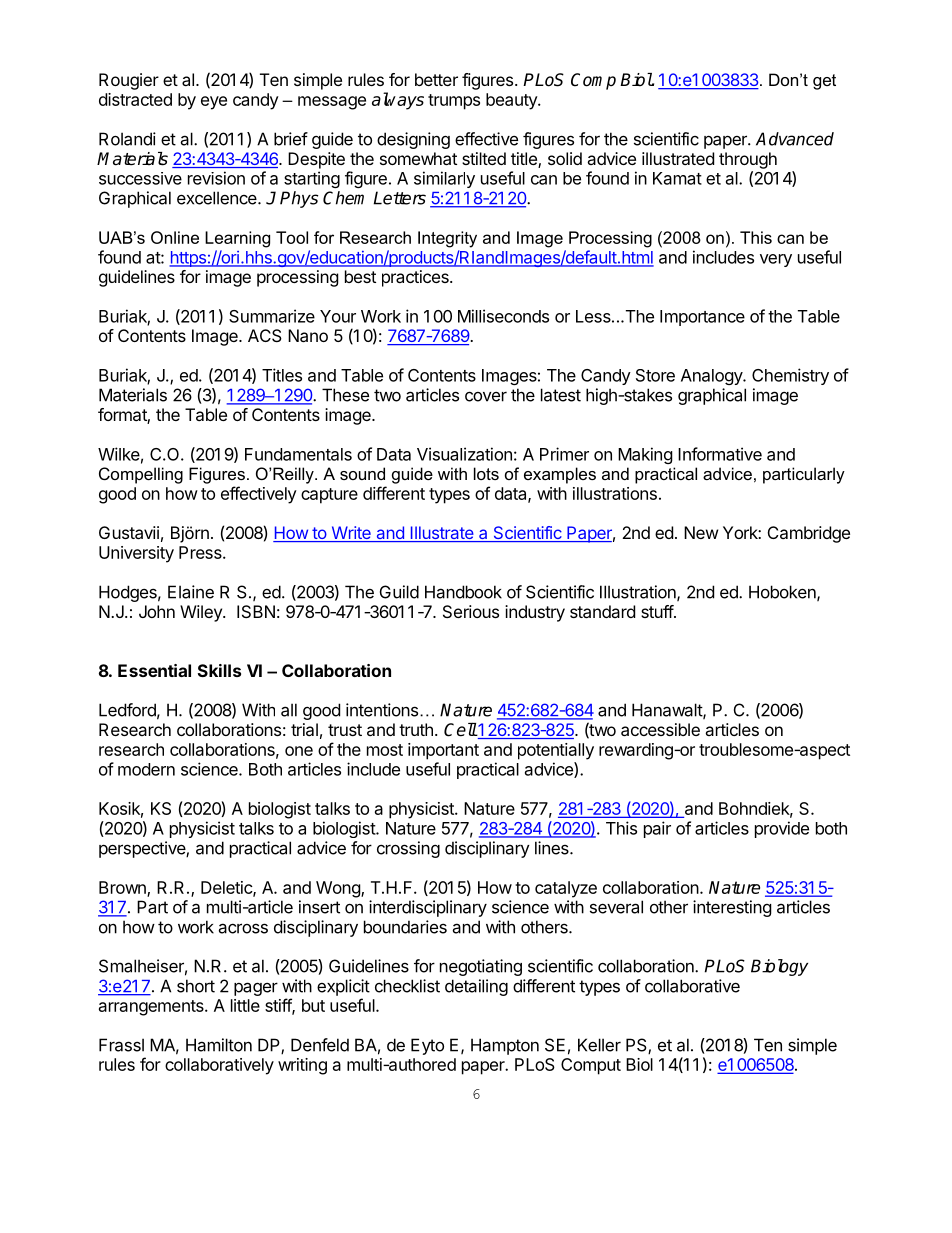  What do you see at coordinates (795, 139) in the screenshot?
I see `Advanced` at bounding box center [795, 139].
